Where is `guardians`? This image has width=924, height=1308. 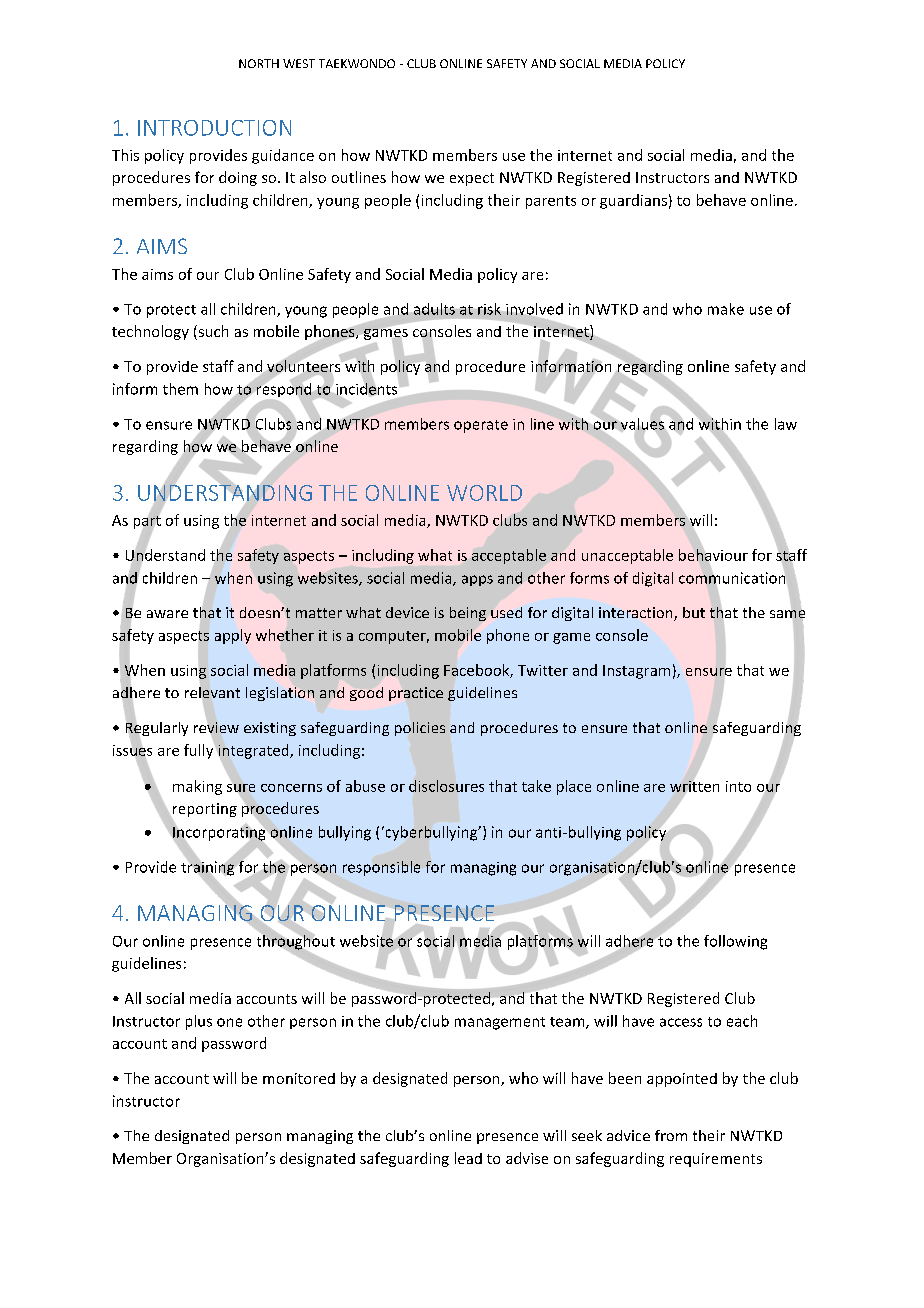
guardians is located at coordinates (633, 201).
